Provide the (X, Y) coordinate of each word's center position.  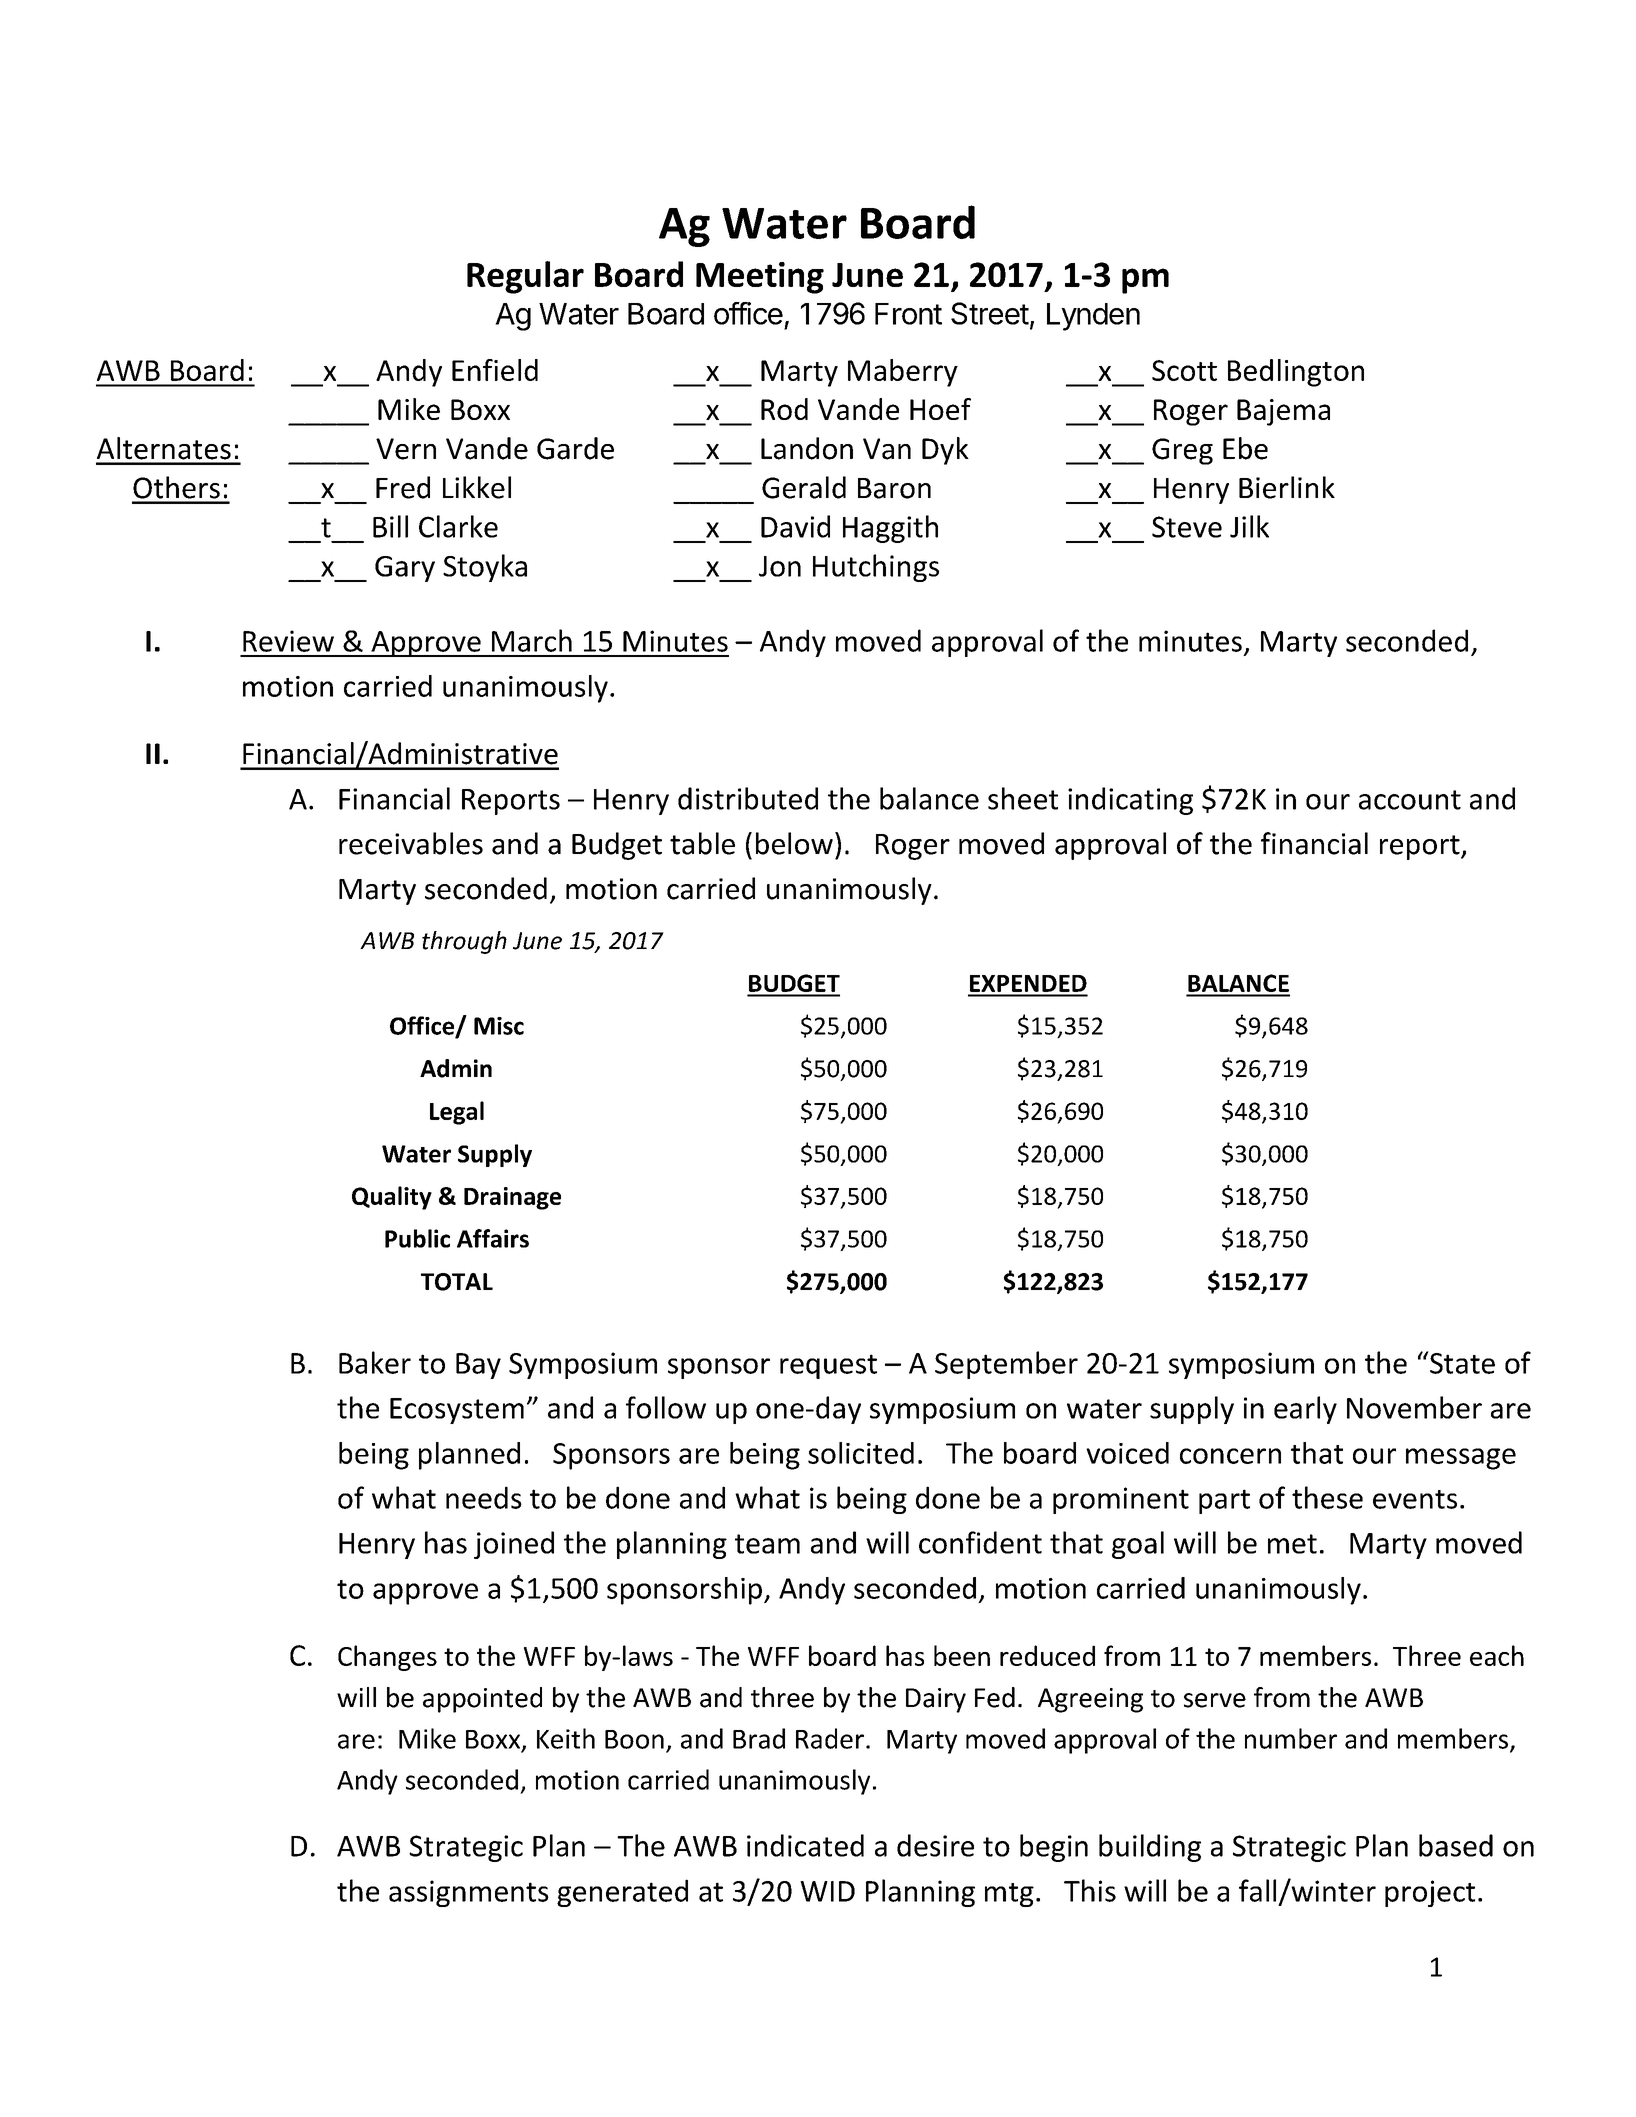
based (1456, 1845)
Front (908, 314)
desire (935, 1845)
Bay (478, 1366)
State (1461, 1362)
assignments (469, 1893)
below (794, 843)
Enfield (495, 370)
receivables (411, 843)
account (1410, 800)
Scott (1184, 370)
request (828, 1366)
